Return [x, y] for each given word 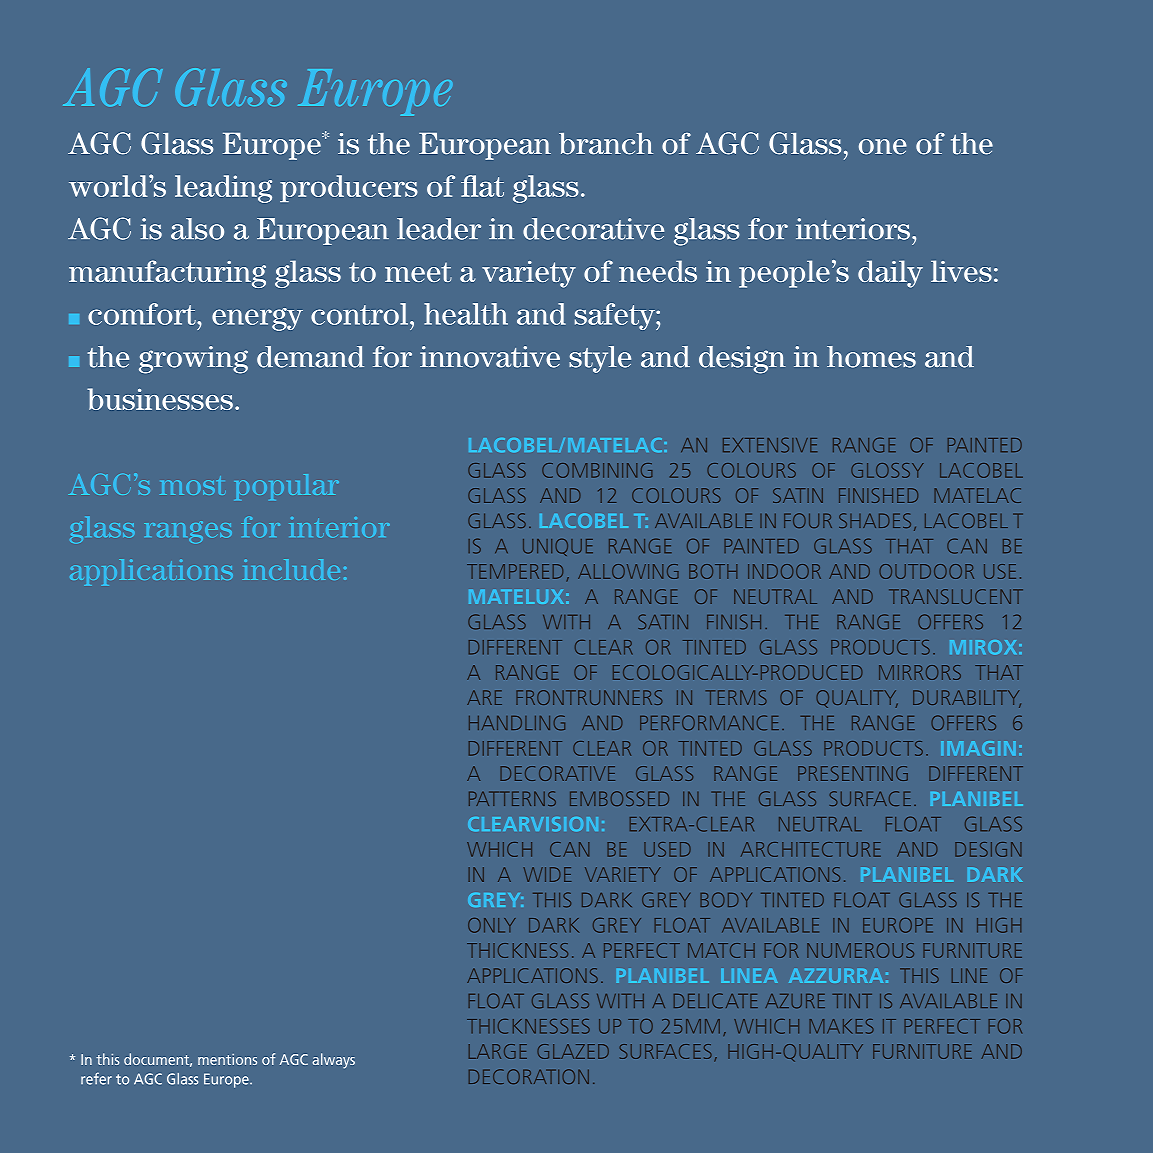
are [484, 697]
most [191, 485]
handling [517, 722]
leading [223, 189]
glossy [887, 470]
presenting [853, 773]
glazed [573, 1051]
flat [482, 186]
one [883, 147]
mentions [227, 1059]
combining [597, 470]
